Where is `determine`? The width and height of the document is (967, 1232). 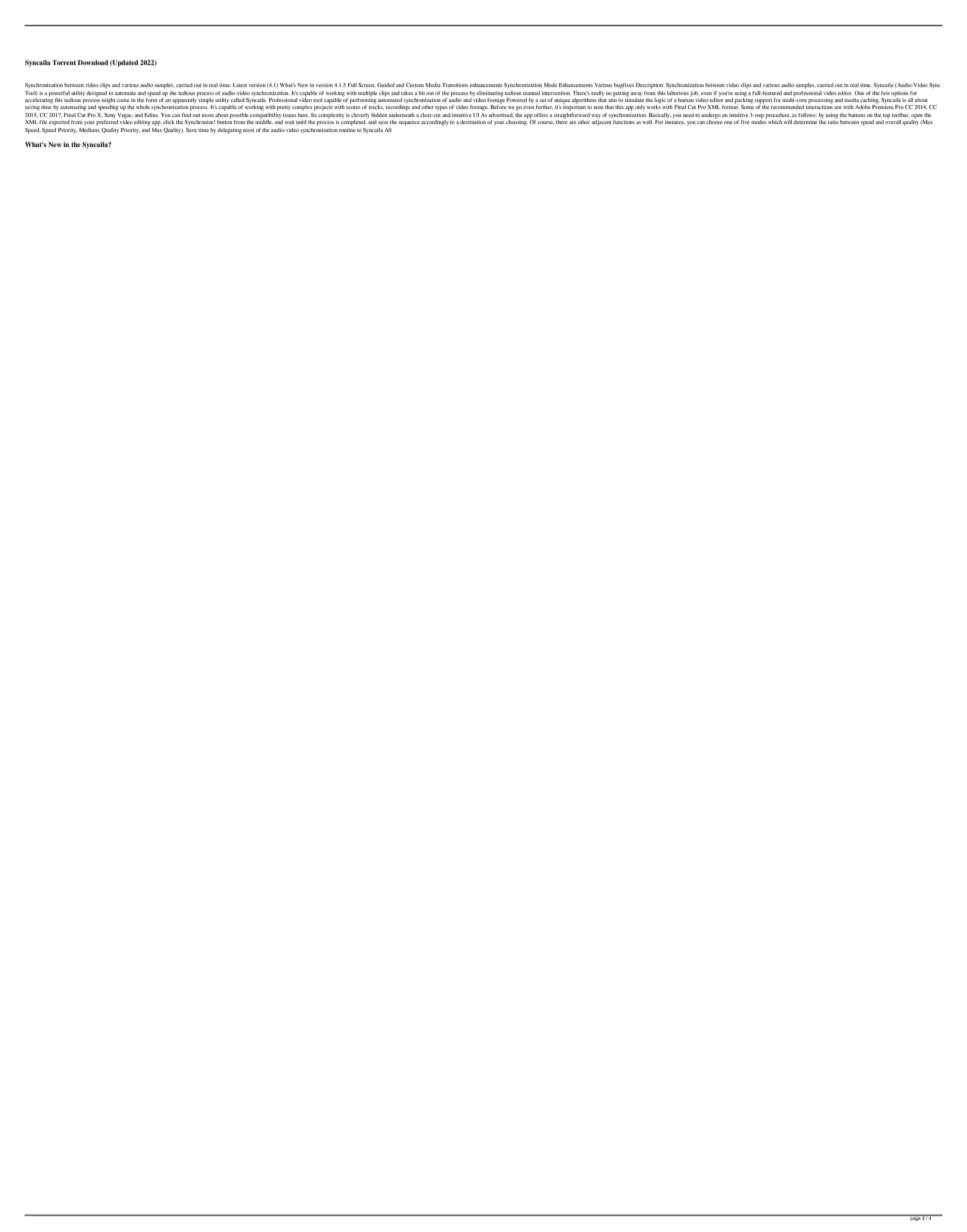 determine is located at coordinates (805, 122).
